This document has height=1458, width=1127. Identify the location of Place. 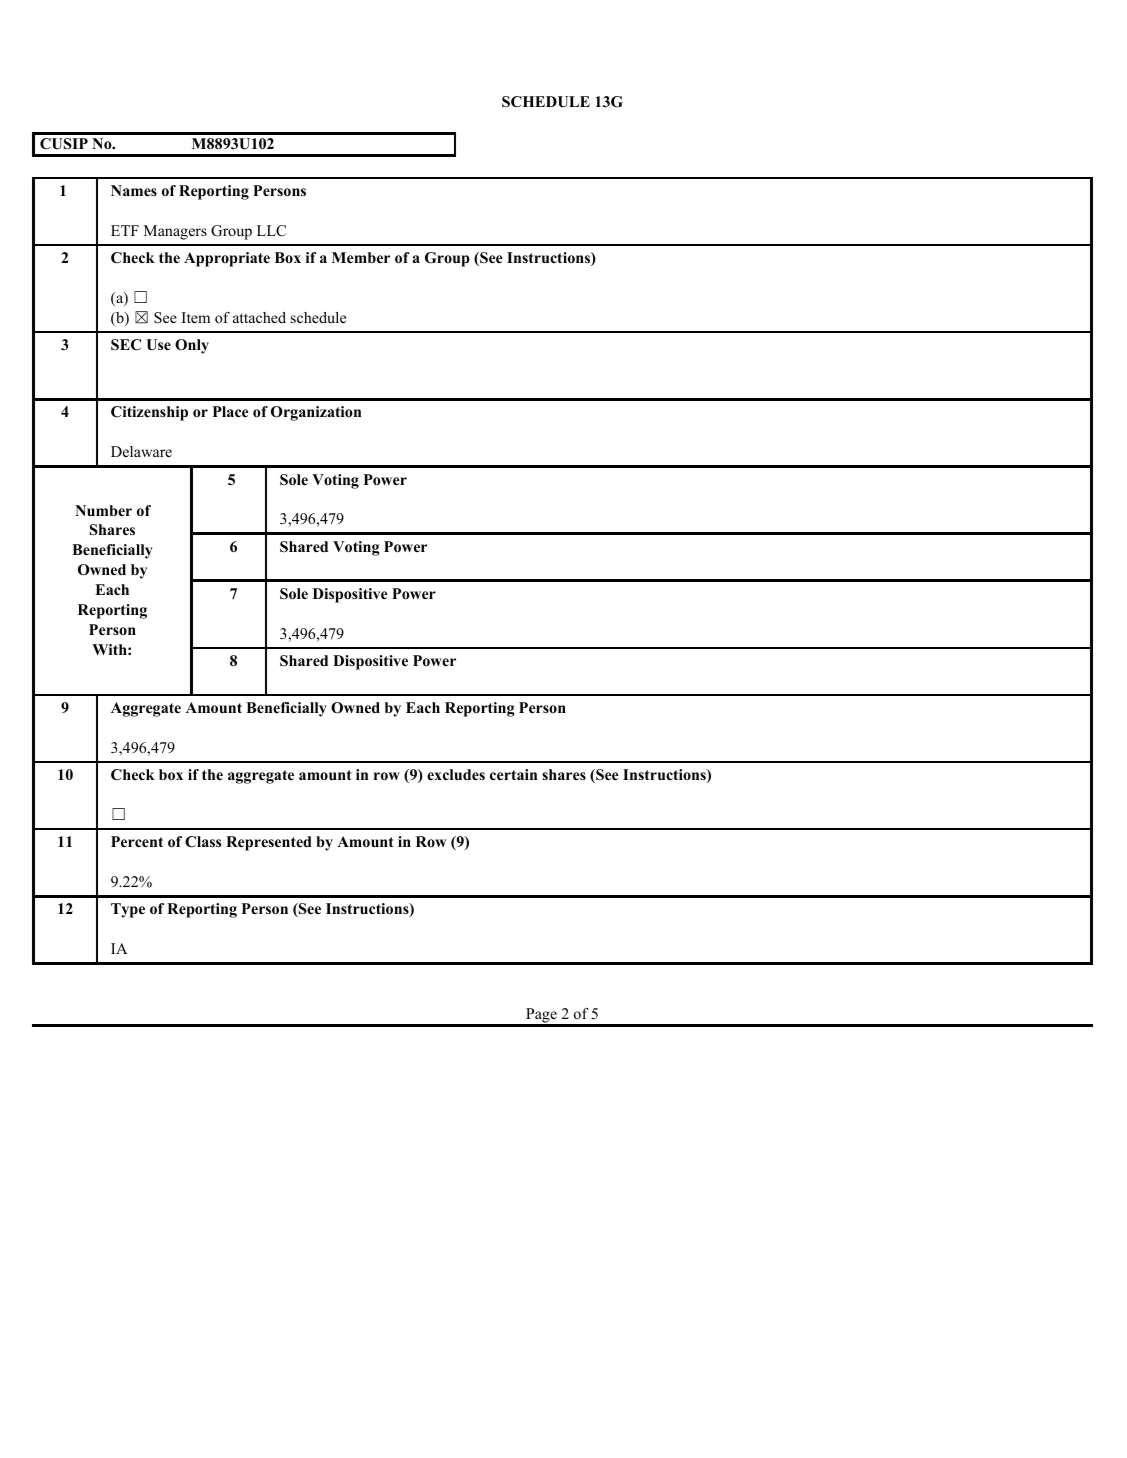
(231, 411).
